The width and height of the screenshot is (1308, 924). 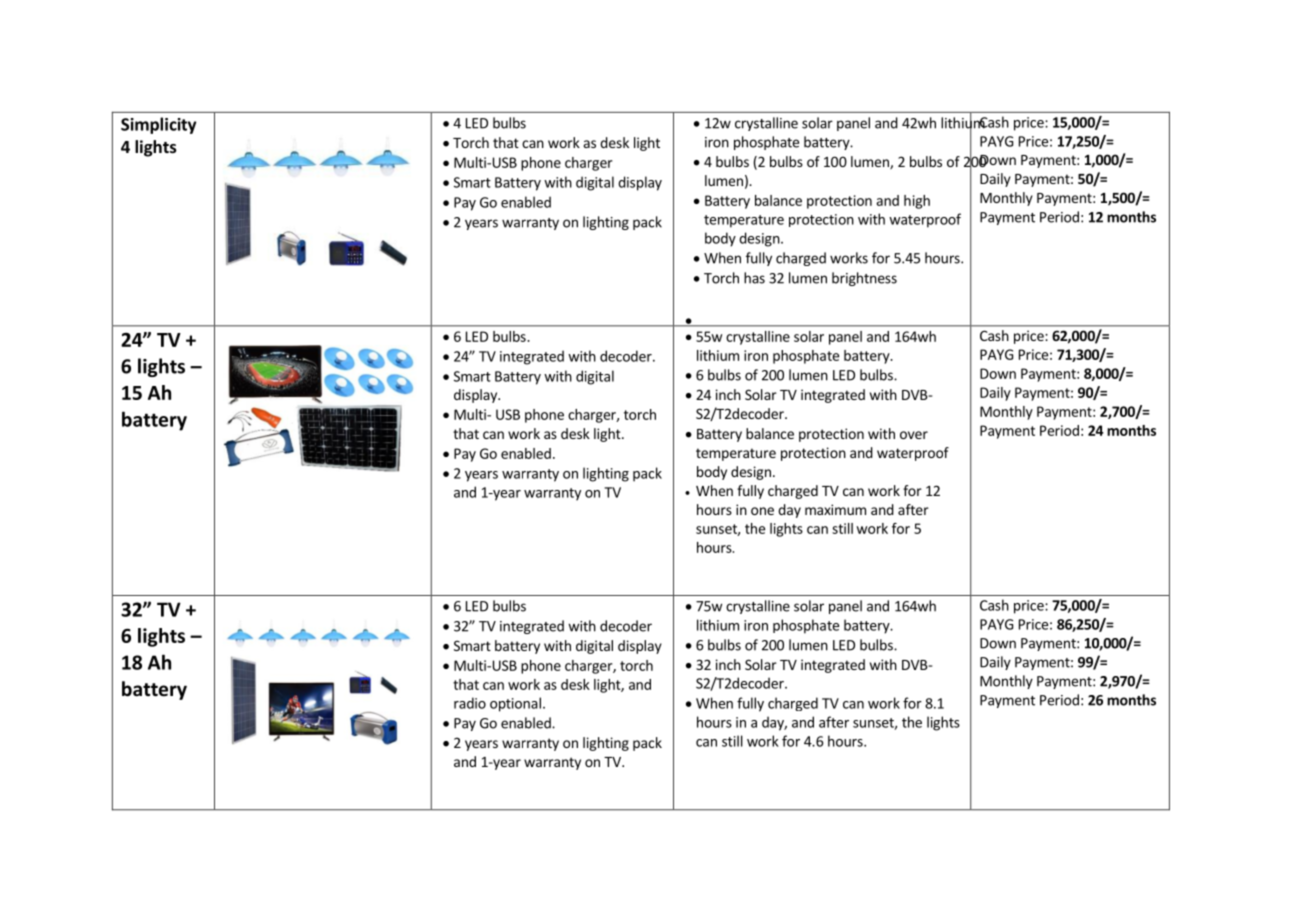 I want to click on radio, so click(x=470, y=703).
